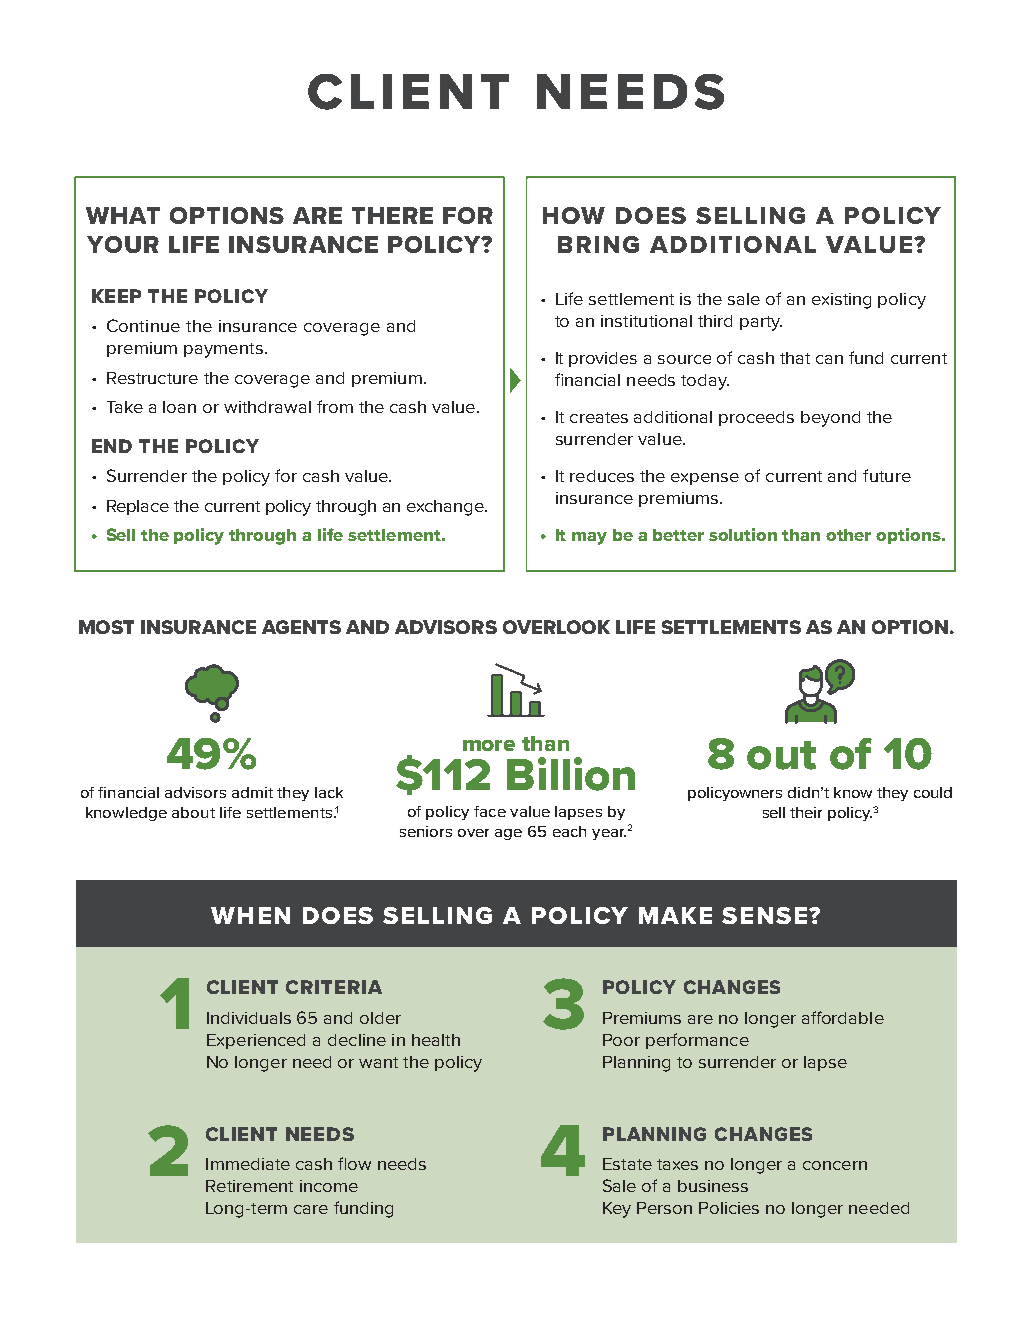 The height and width of the screenshot is (1336, 1032). I want to click on Retirement, so click(249, 1186).
